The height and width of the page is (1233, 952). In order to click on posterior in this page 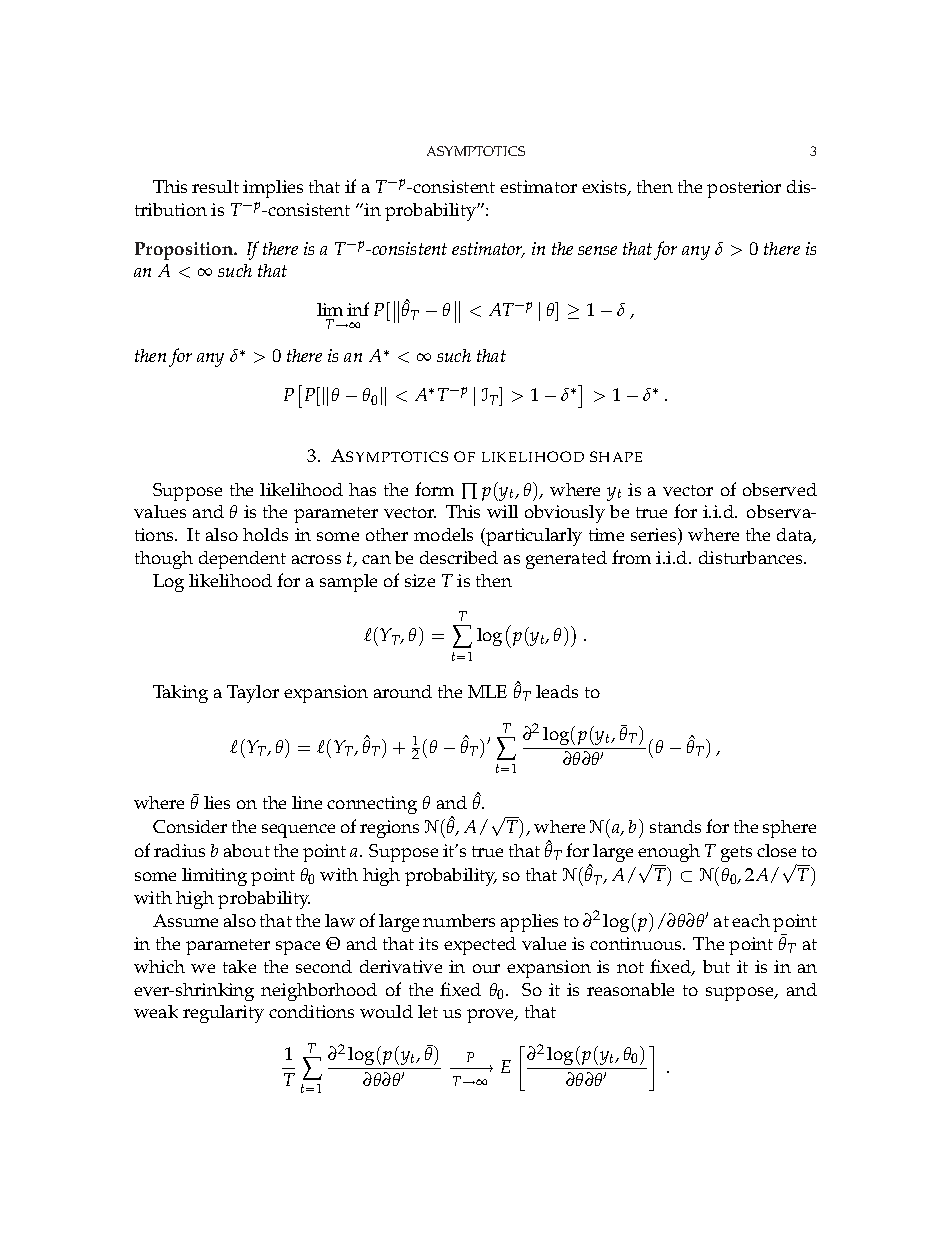, I will do `click(744, 189)`.
